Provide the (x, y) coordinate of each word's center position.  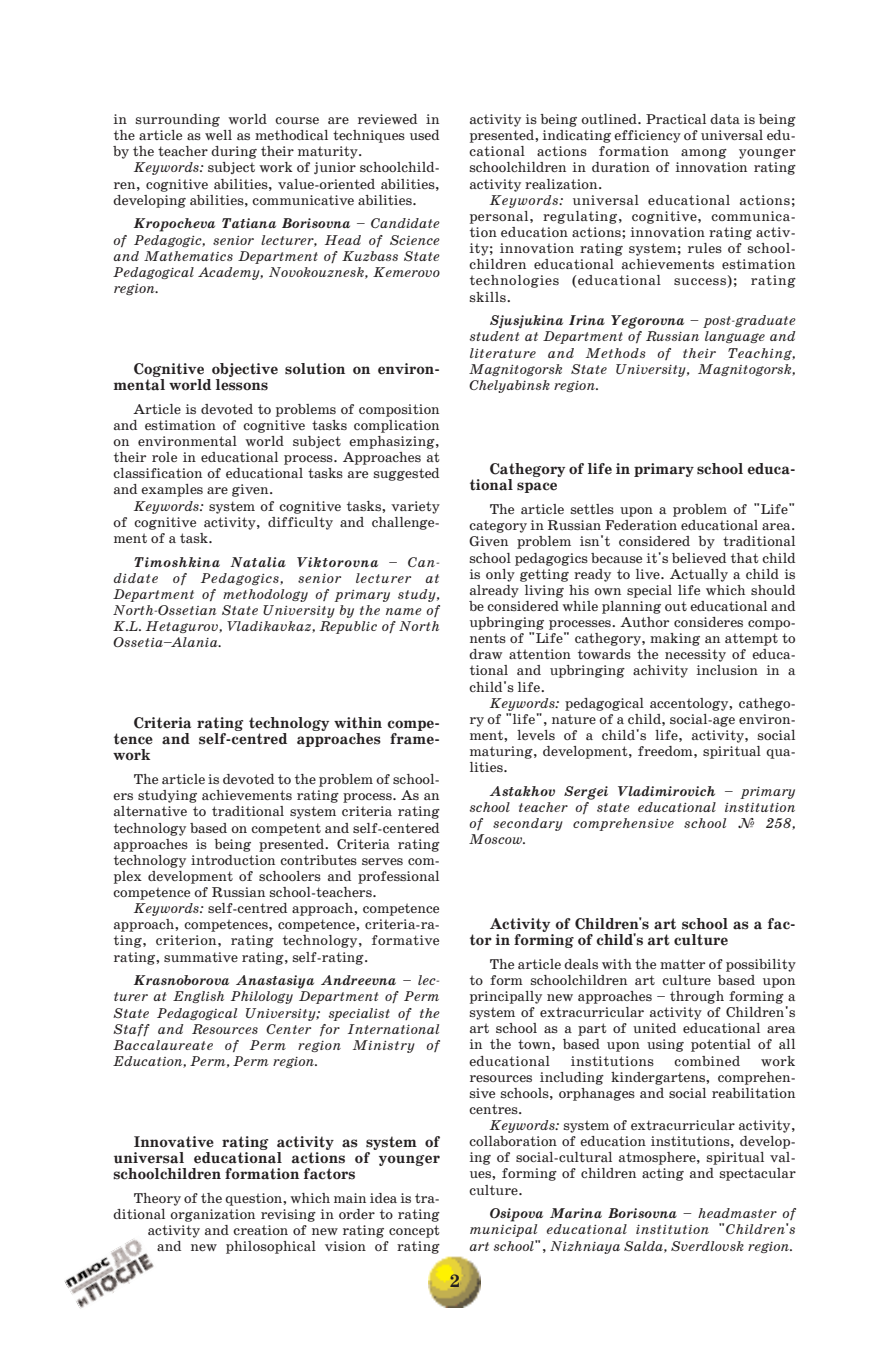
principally (506, 997)
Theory (157, 1199)
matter (682, 964)
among (704, 154)
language (735, 337)
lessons (242, 383)
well (218, 135)
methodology (265, 595)
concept (414, 1231)
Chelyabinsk (509, 386)
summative (201, 957)
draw (485, 654)
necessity (695, 655)
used (424, 135)
